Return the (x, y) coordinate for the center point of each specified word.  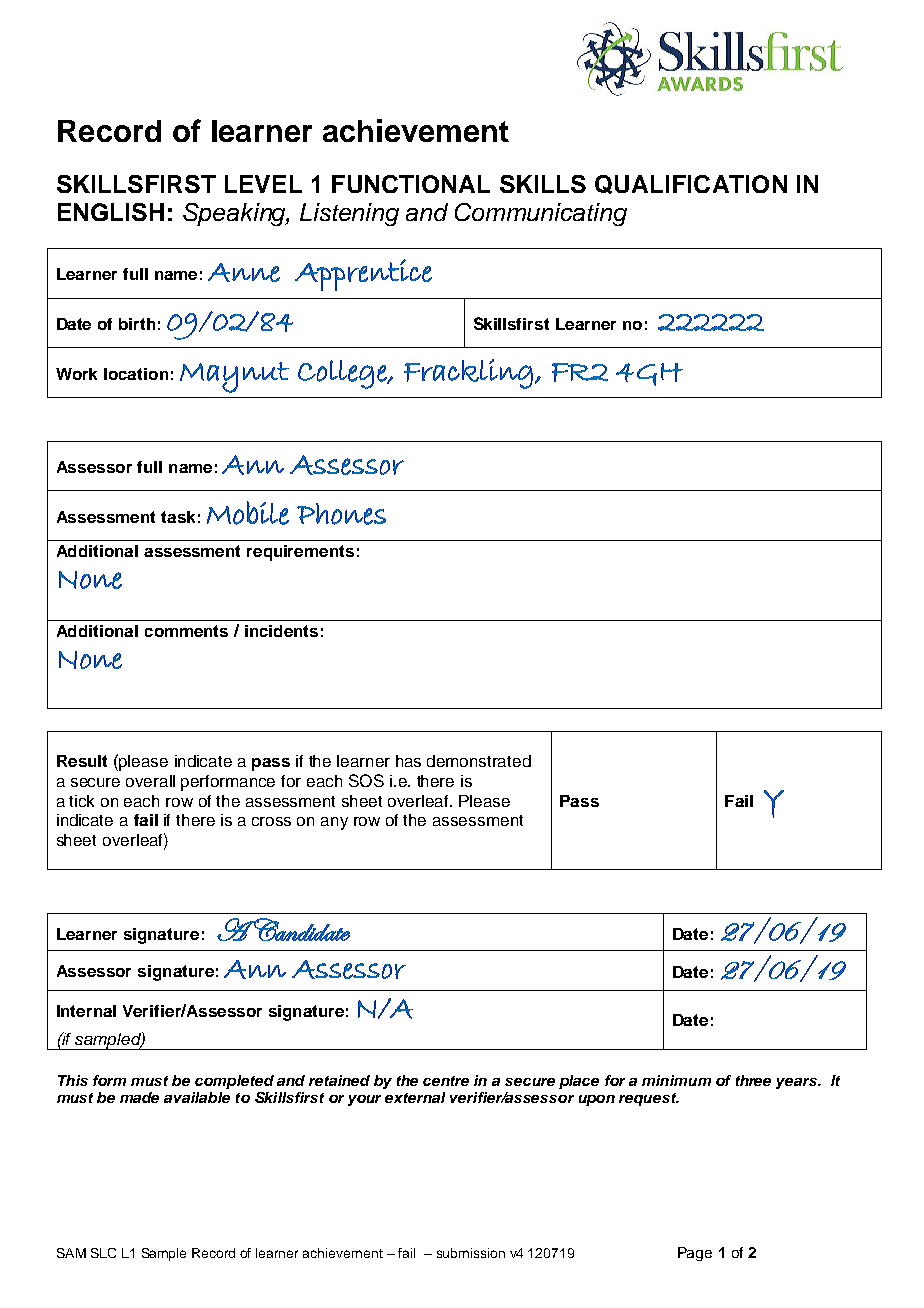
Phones (341, 514)
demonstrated (479, 761)
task (178, 517)
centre (446, 1081)
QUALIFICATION (691, 184)
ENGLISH (111, 212)
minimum (676, 1080)
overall (150, 781)
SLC (103, 1253)
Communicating (541, 214)
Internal (86, 1011)
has (408, 761)
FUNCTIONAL (411, 184)
